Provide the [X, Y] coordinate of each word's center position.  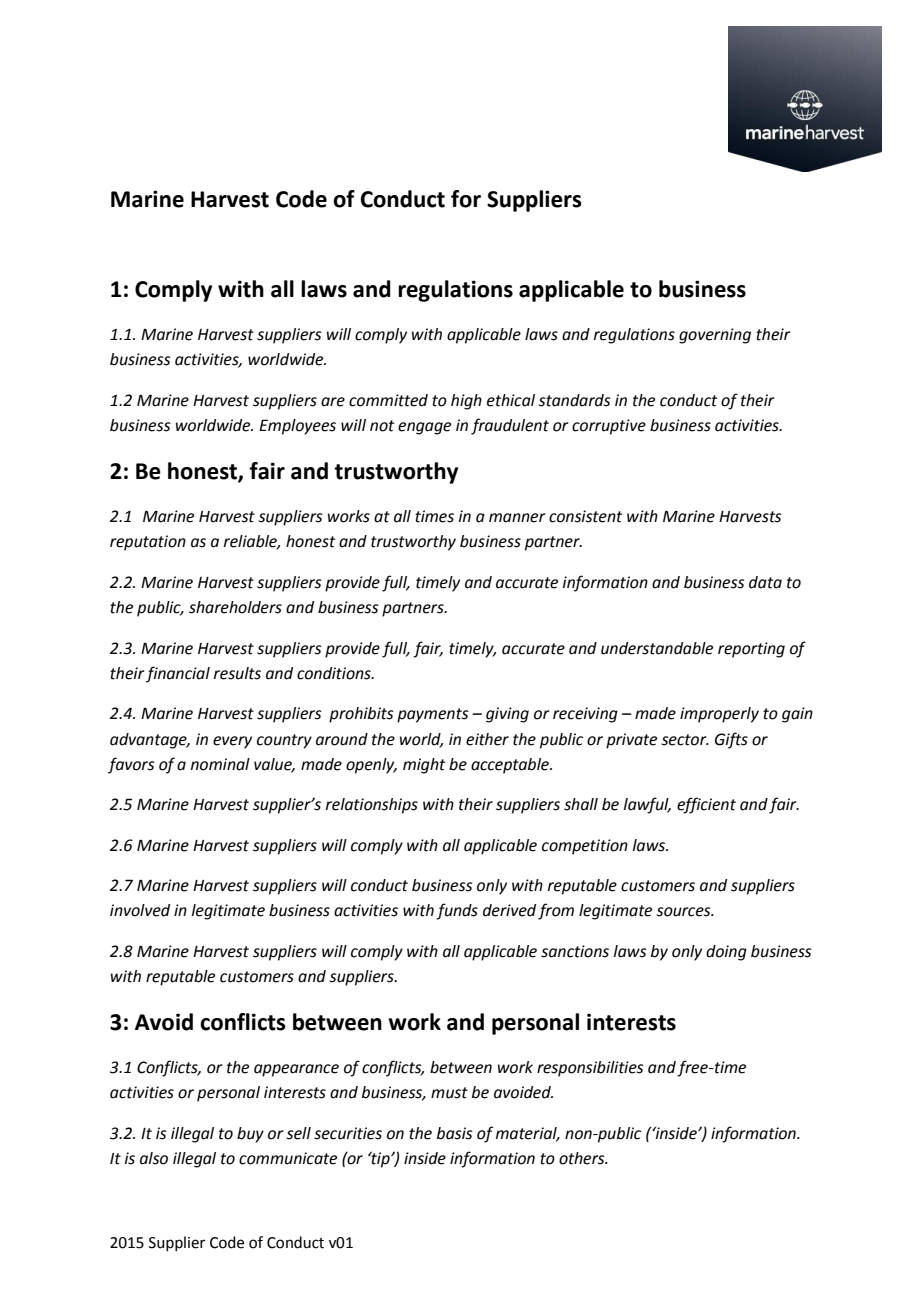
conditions [335, 673]
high [466, 402]
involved [140, 910]
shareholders [235, 607]
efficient [706, 805]
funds [457, 911]
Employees [297, 427]
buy [250, 1135]
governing [715, 336]
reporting [751, 650]
